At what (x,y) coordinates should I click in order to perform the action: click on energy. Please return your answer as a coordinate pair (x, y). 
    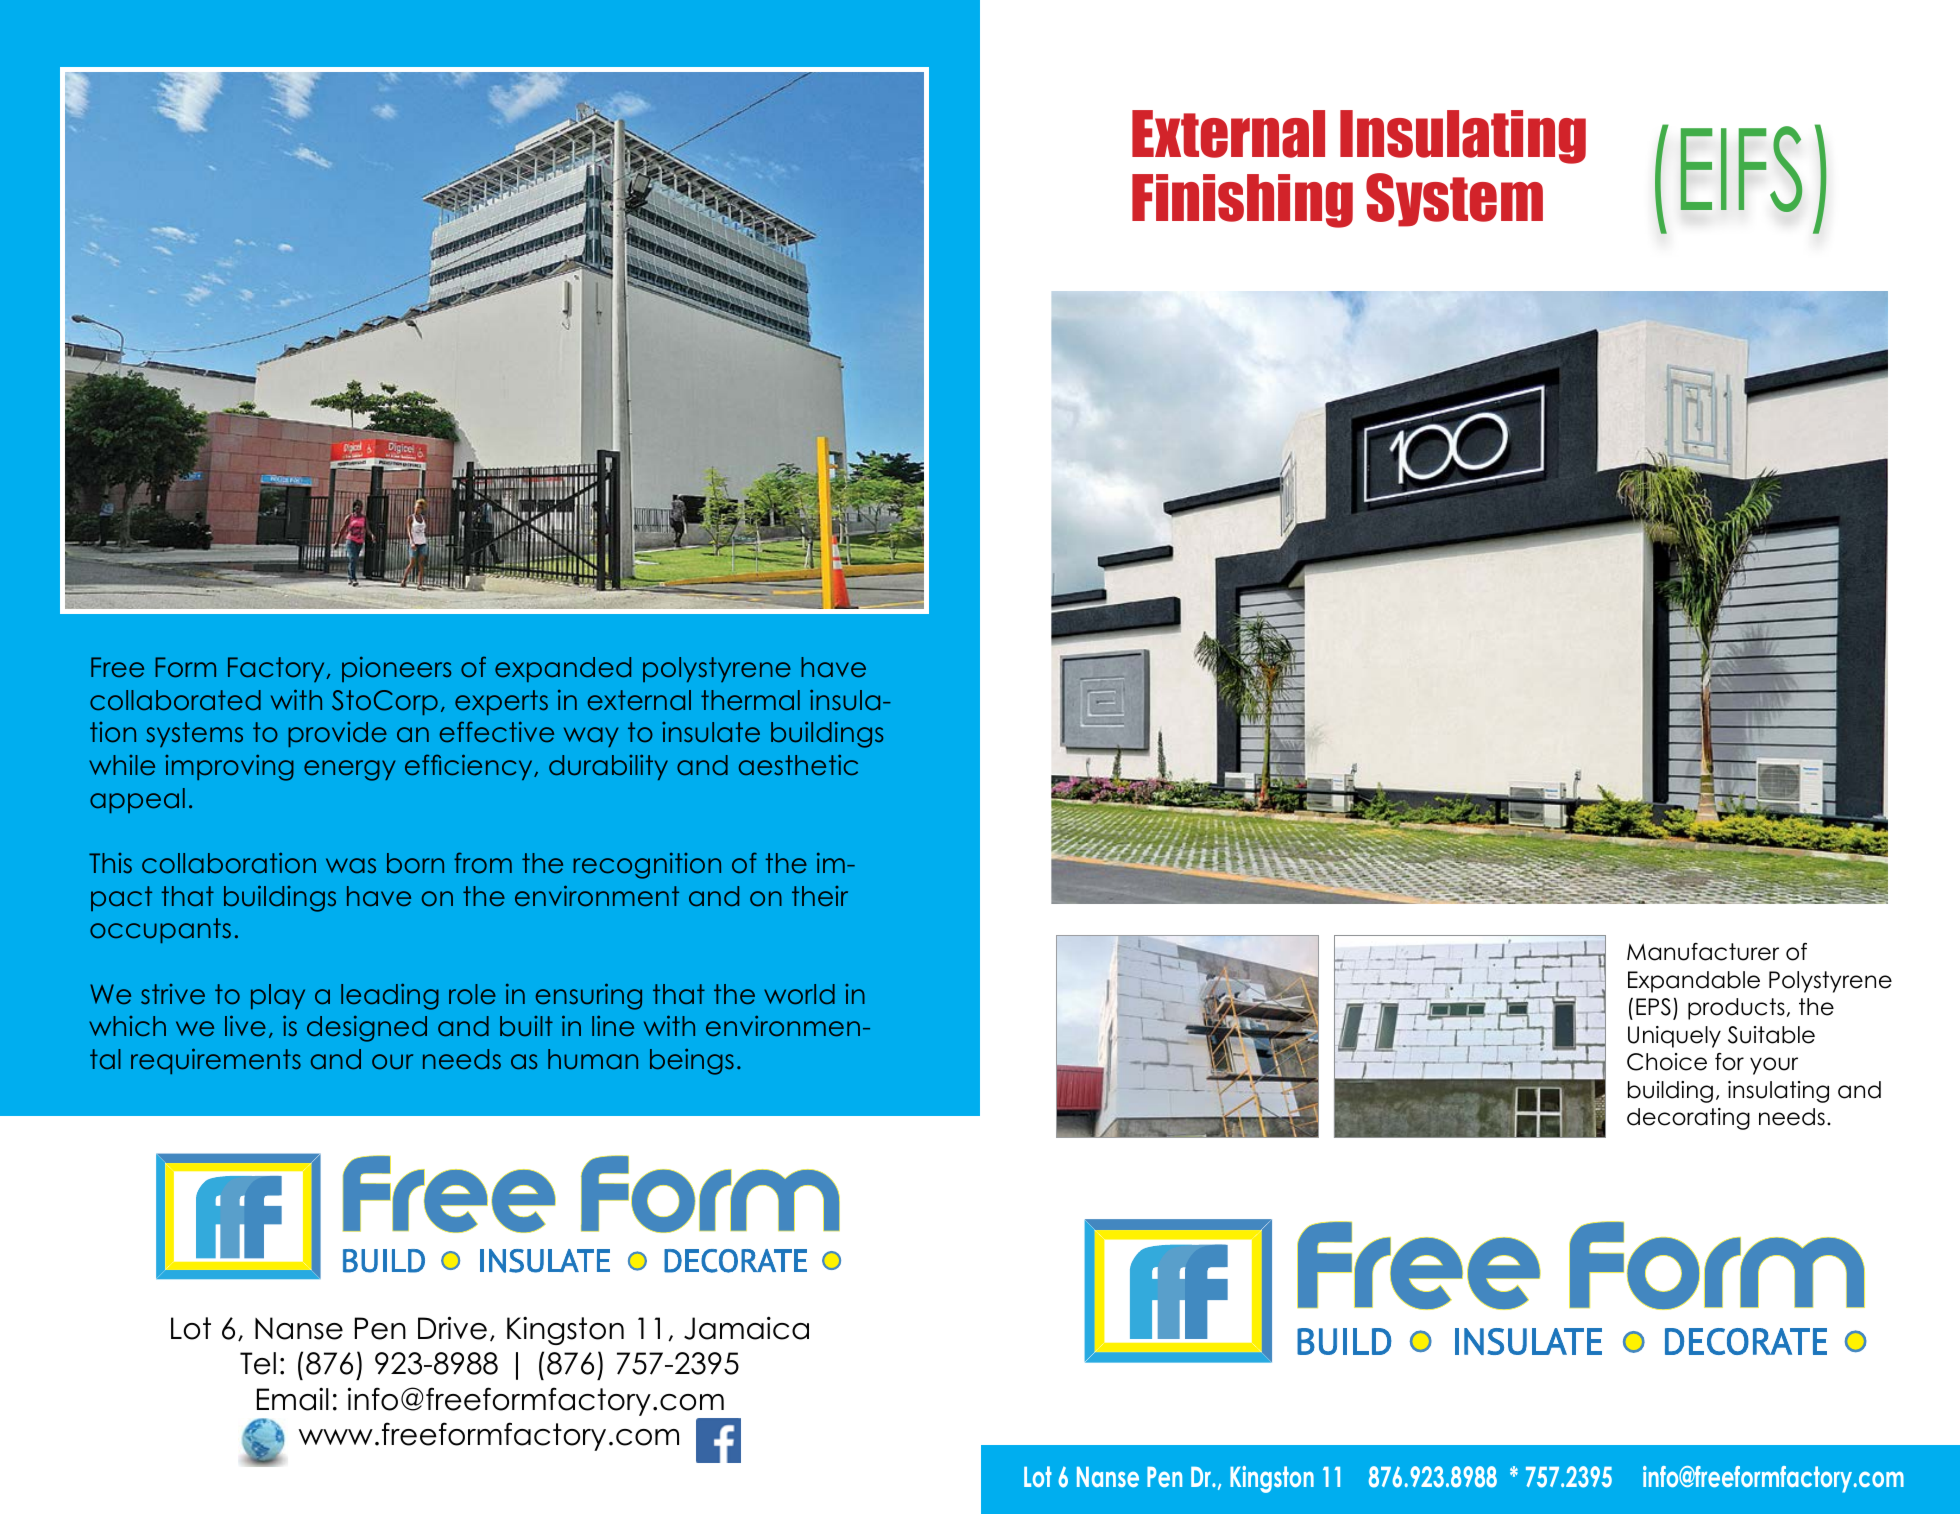
    Looking at the image, I should click on (349, 770).
